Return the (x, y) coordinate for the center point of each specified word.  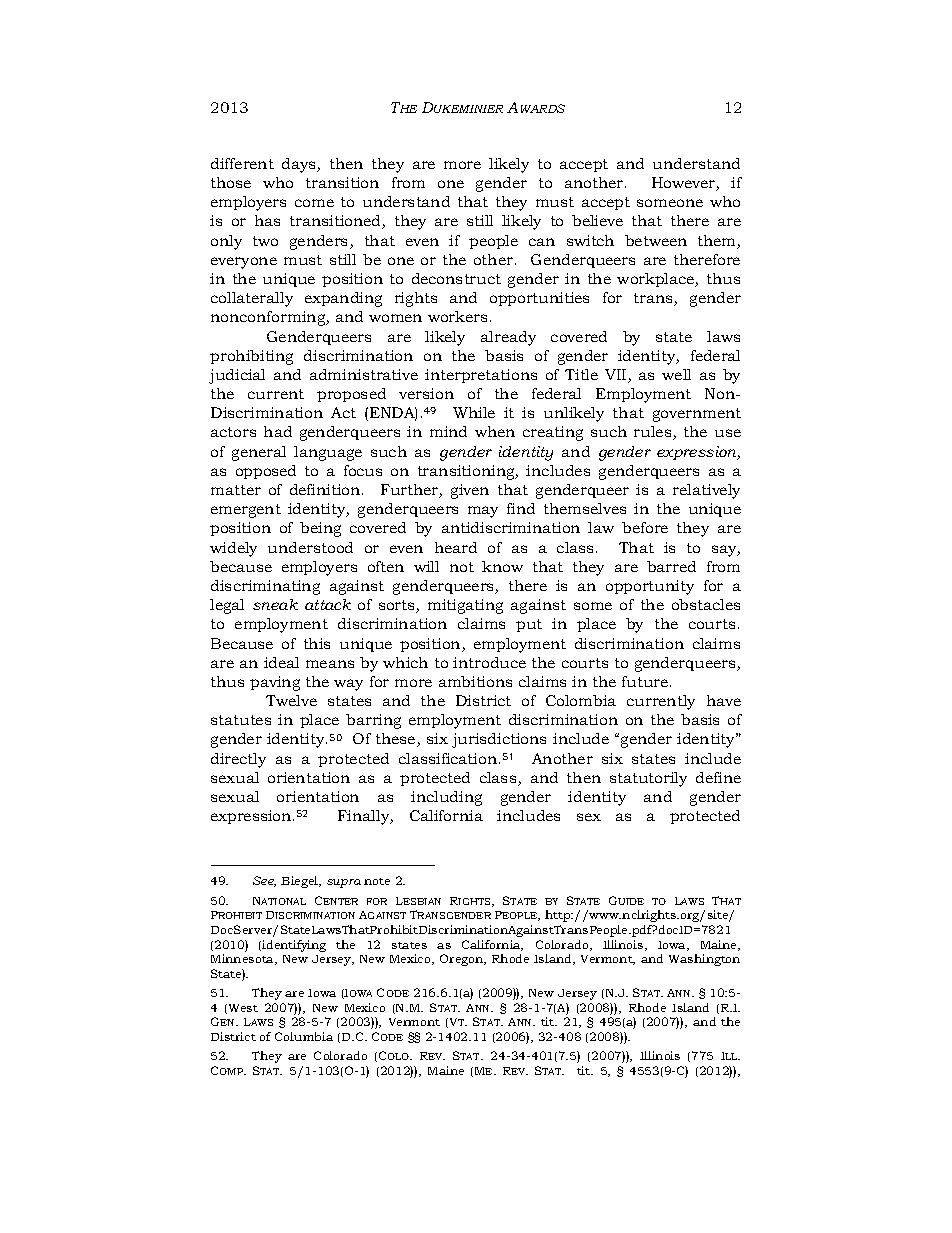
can (542, 242)
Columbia (304, 1036)
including (446, 798)
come (314, 203)
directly (238, 760)
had (278, 431)
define (718, 777)
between (656, 240)
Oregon (463, 960)
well (676, 374)
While (474, 412)
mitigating (465, 606)
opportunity (650, 587)
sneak (275, 604)
